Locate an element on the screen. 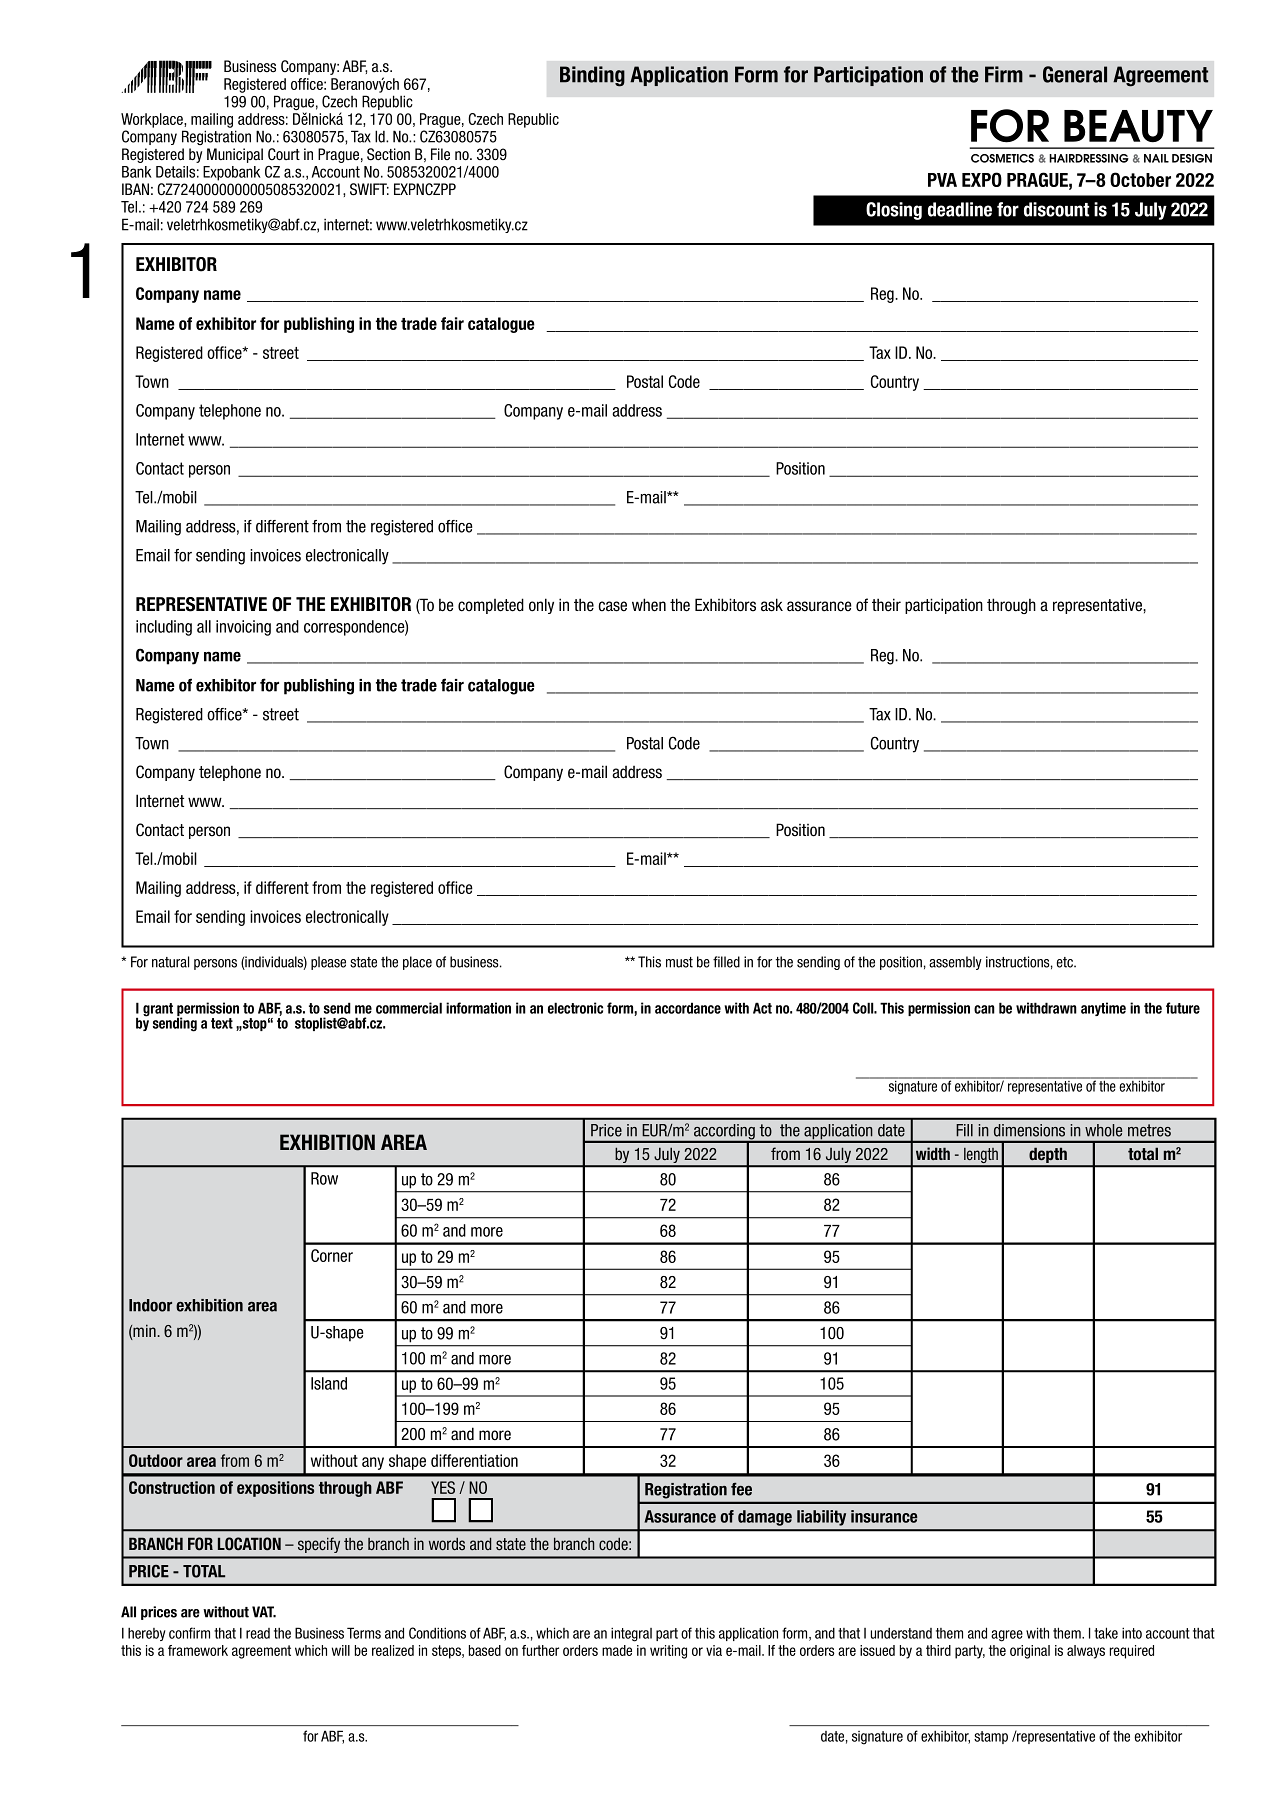  accordance is located at coordinates (688, 1008).
